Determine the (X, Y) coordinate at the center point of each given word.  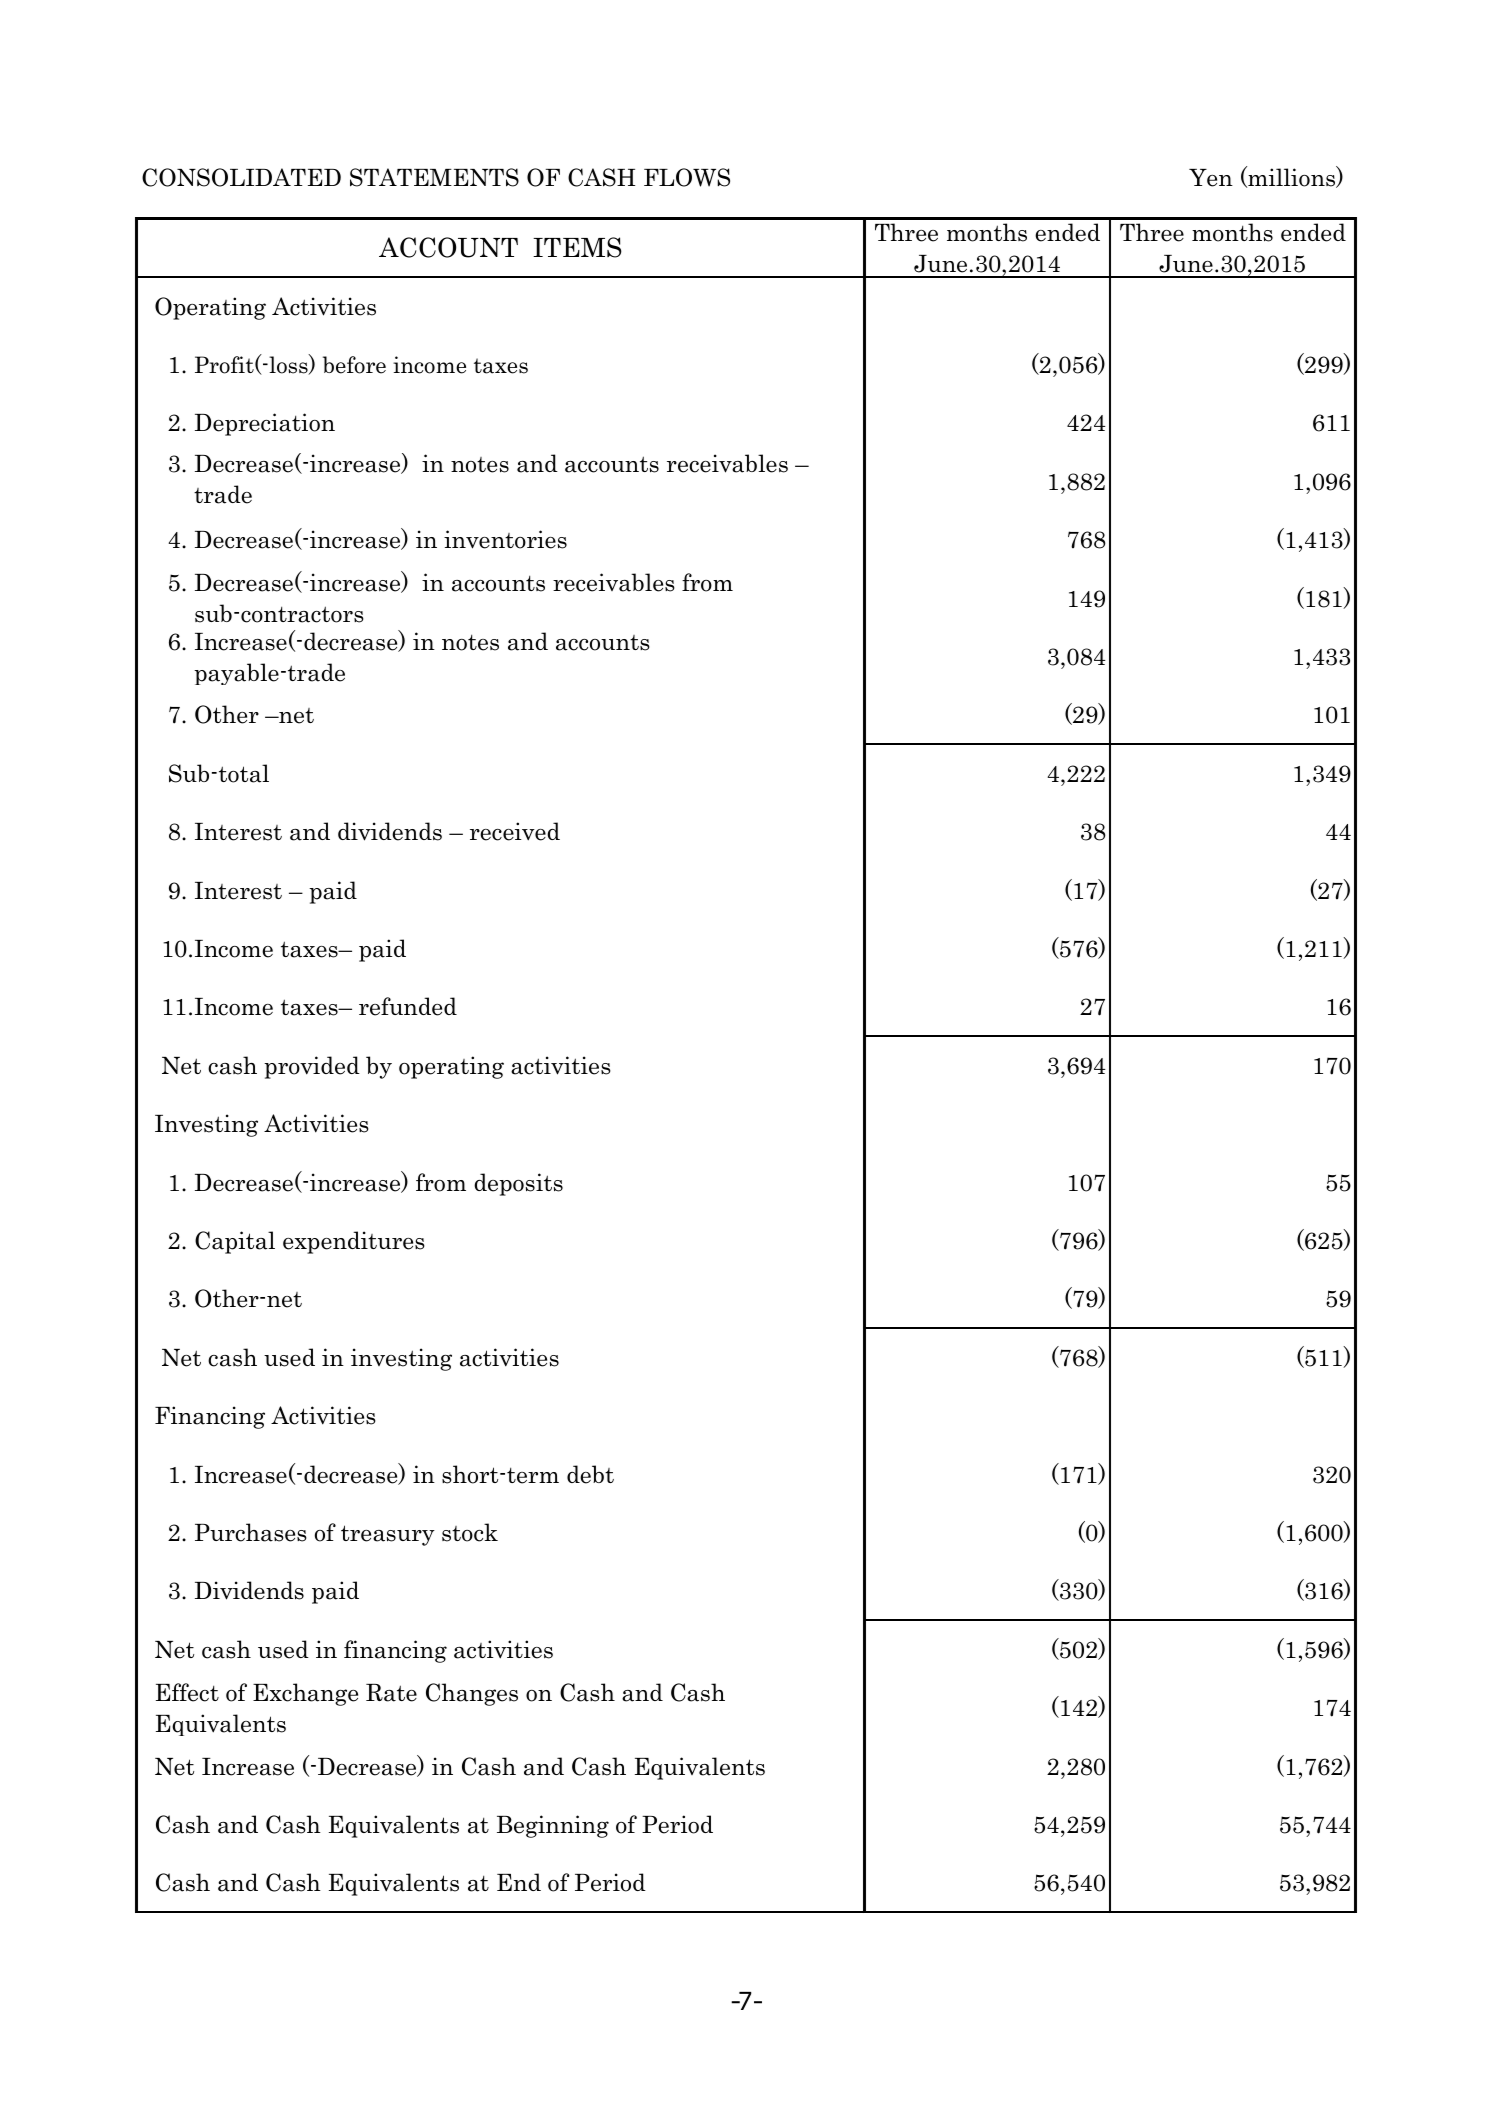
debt (590, 1474)
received (515, 831)
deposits (518, 1184)
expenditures (354, 1242)
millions (1291, 177)
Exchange (305, 1694)
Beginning (553, 1826)
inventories (505, 539)
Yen (1211, 178)
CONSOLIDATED (241, 177)
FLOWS (687, 177)
